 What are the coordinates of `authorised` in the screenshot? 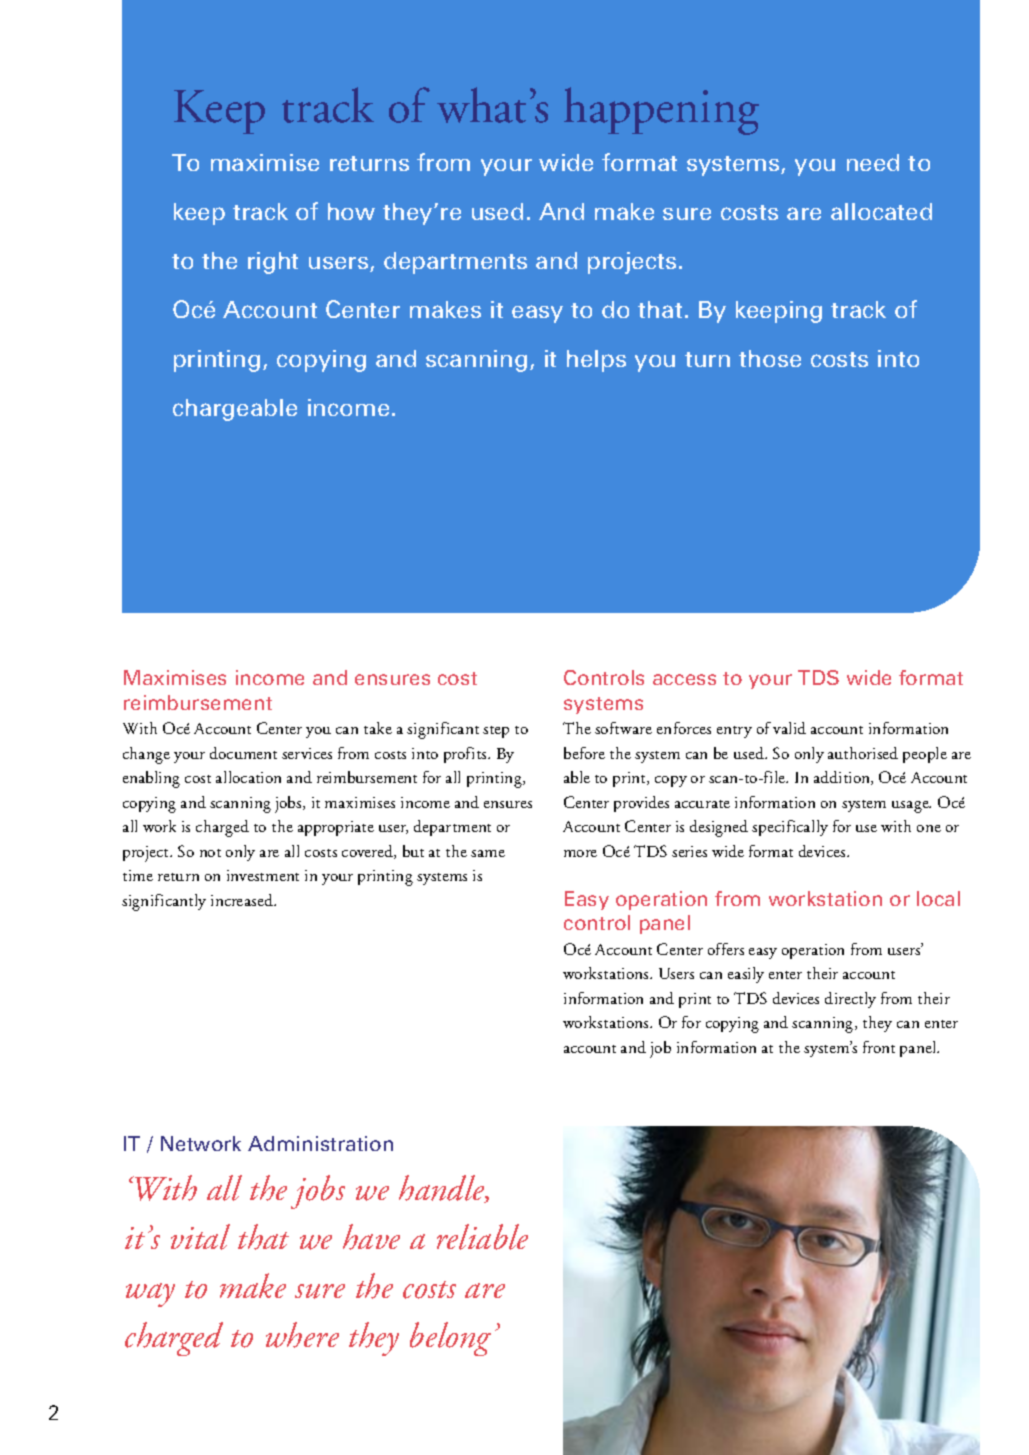 It's located at (863, 753).
